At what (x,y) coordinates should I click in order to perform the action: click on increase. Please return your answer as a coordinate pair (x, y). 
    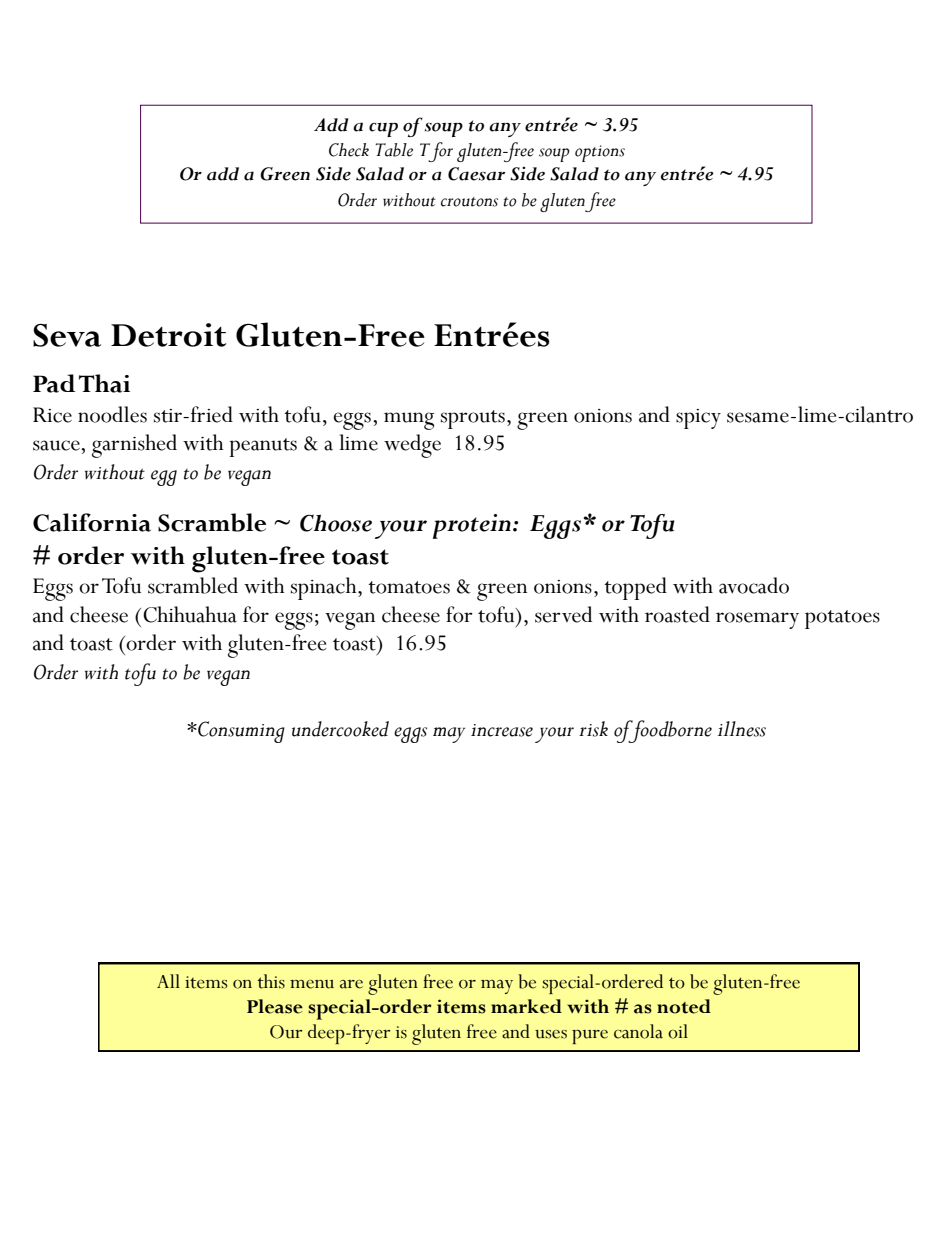
    Looking at the image, I should click on (502, 730).
